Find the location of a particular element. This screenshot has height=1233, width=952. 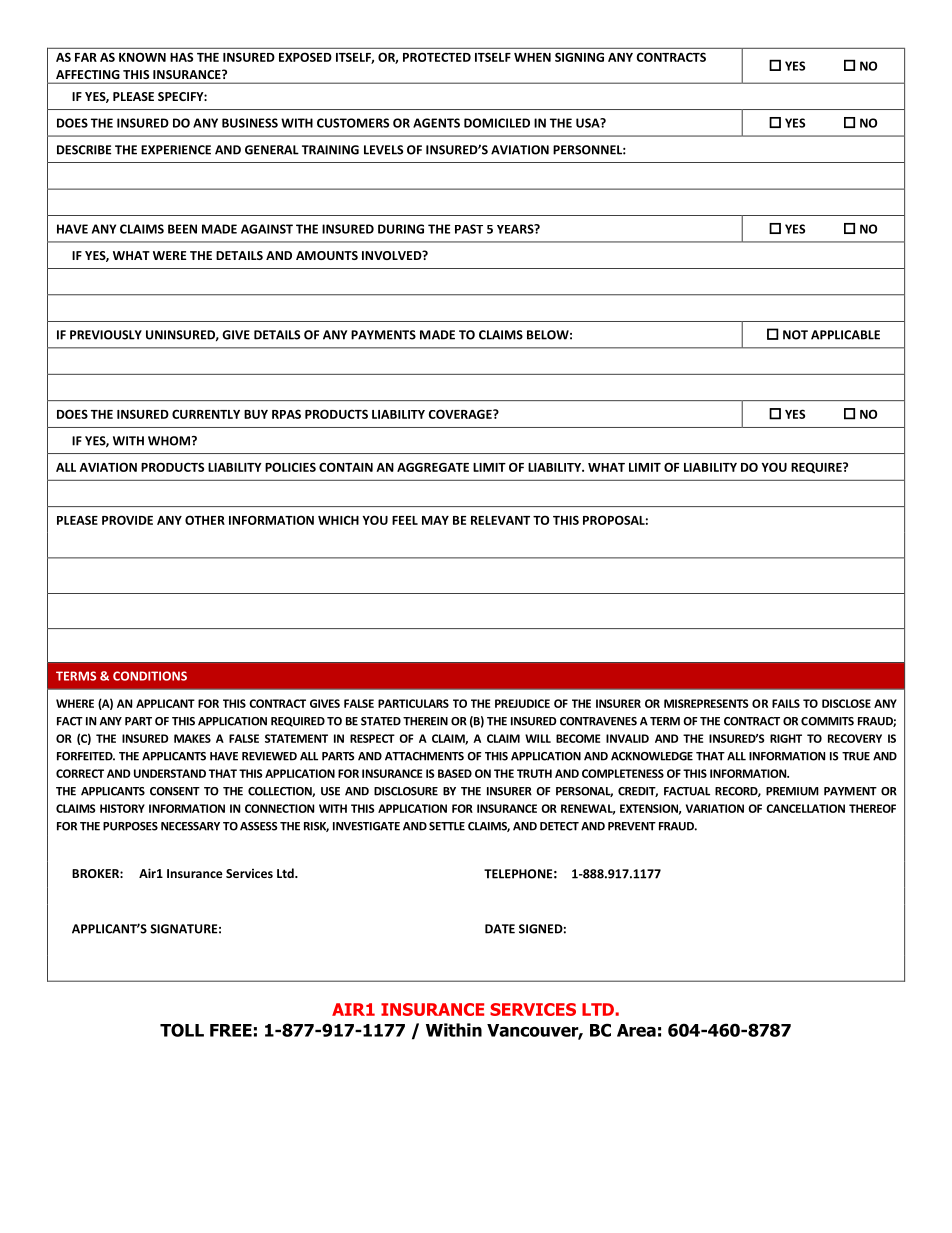

PROTECTED is located at coordinates (437, 57).
